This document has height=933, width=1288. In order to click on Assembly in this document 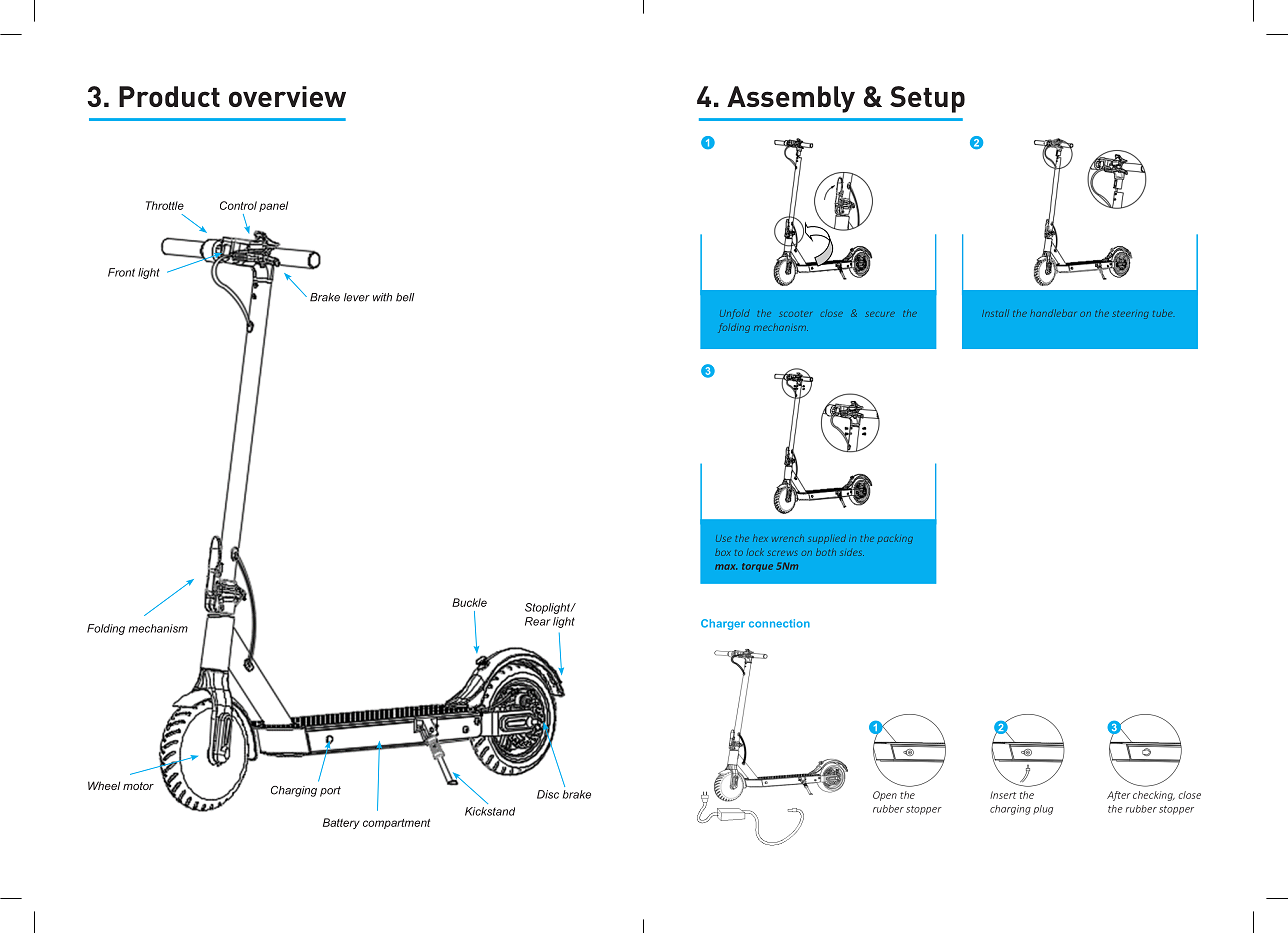, I will do `click(791, 99)`.
